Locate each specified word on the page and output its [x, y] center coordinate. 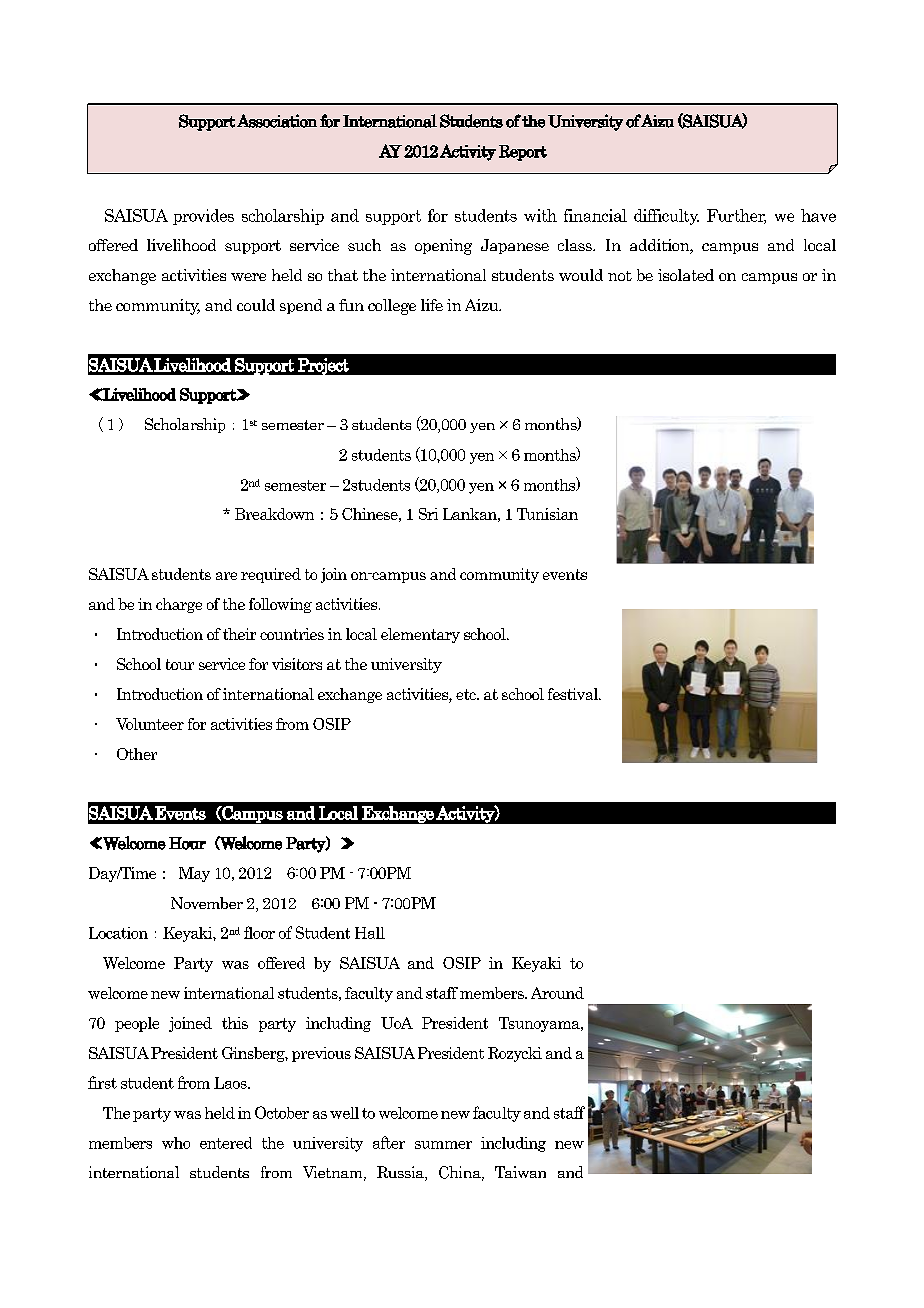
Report [523, 153]
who [176, 1143]
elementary [420, 635]
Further [736, 216]
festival [574, 694]
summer [443, 1145]
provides [203, 217]
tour [180, 664]
